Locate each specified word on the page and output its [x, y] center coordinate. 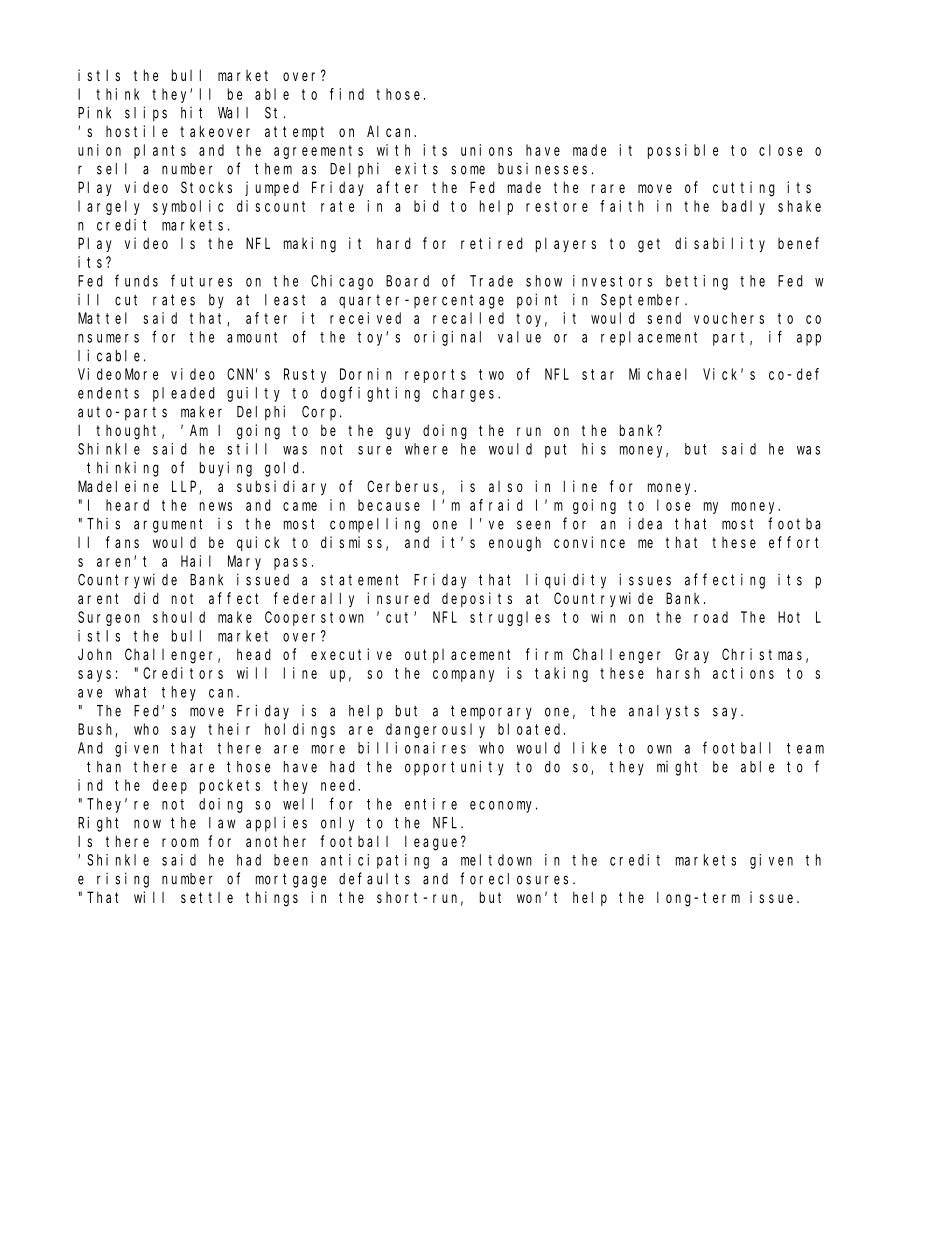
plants [160, 151]
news [216, 506]
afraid [496, 505]
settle [207, 897]
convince [589, 542]
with [393, 150]
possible [683, 151]
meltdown [496, 860]
